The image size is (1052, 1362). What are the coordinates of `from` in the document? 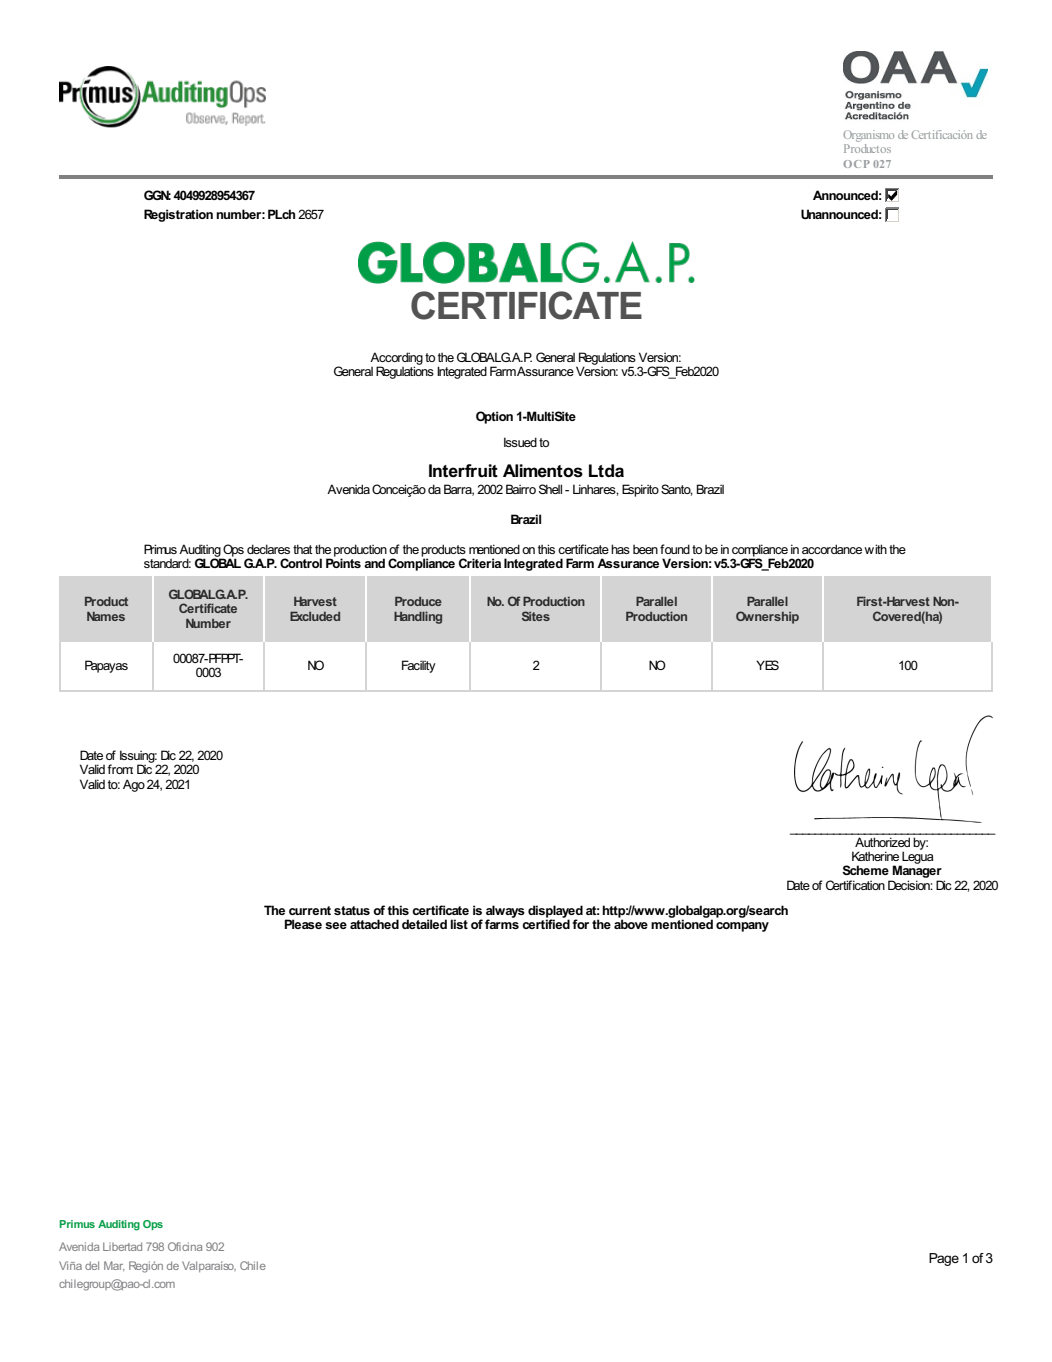 It's located at (120, 769).
